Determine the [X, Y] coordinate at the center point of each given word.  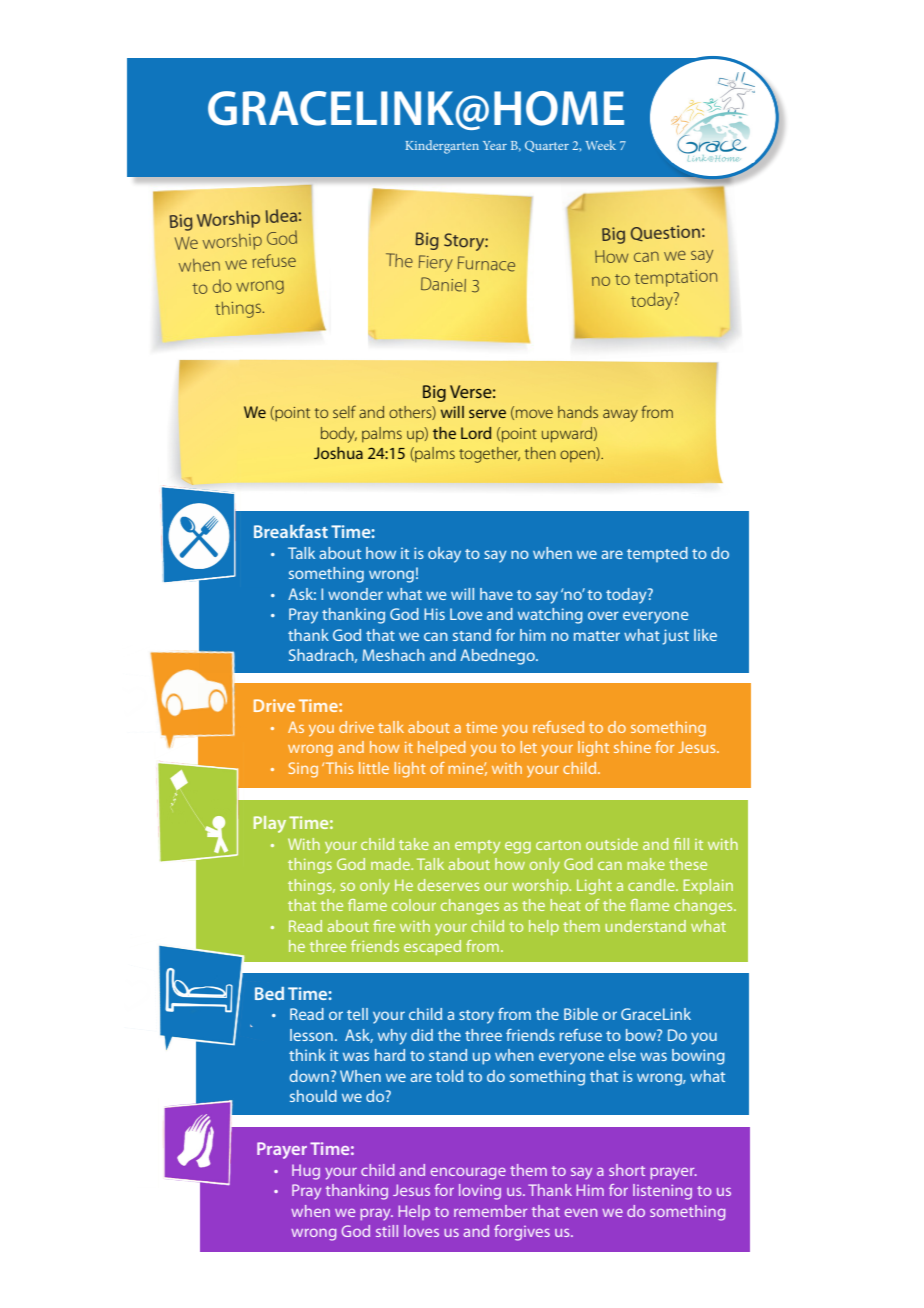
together [489, 455]
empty [477, 846]
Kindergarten [442, 147]
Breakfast [291, 531]
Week [600, 145]
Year [495, 145]
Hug [306, 1172]
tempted [657, 554]
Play [270, 824]
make [646, 864]
